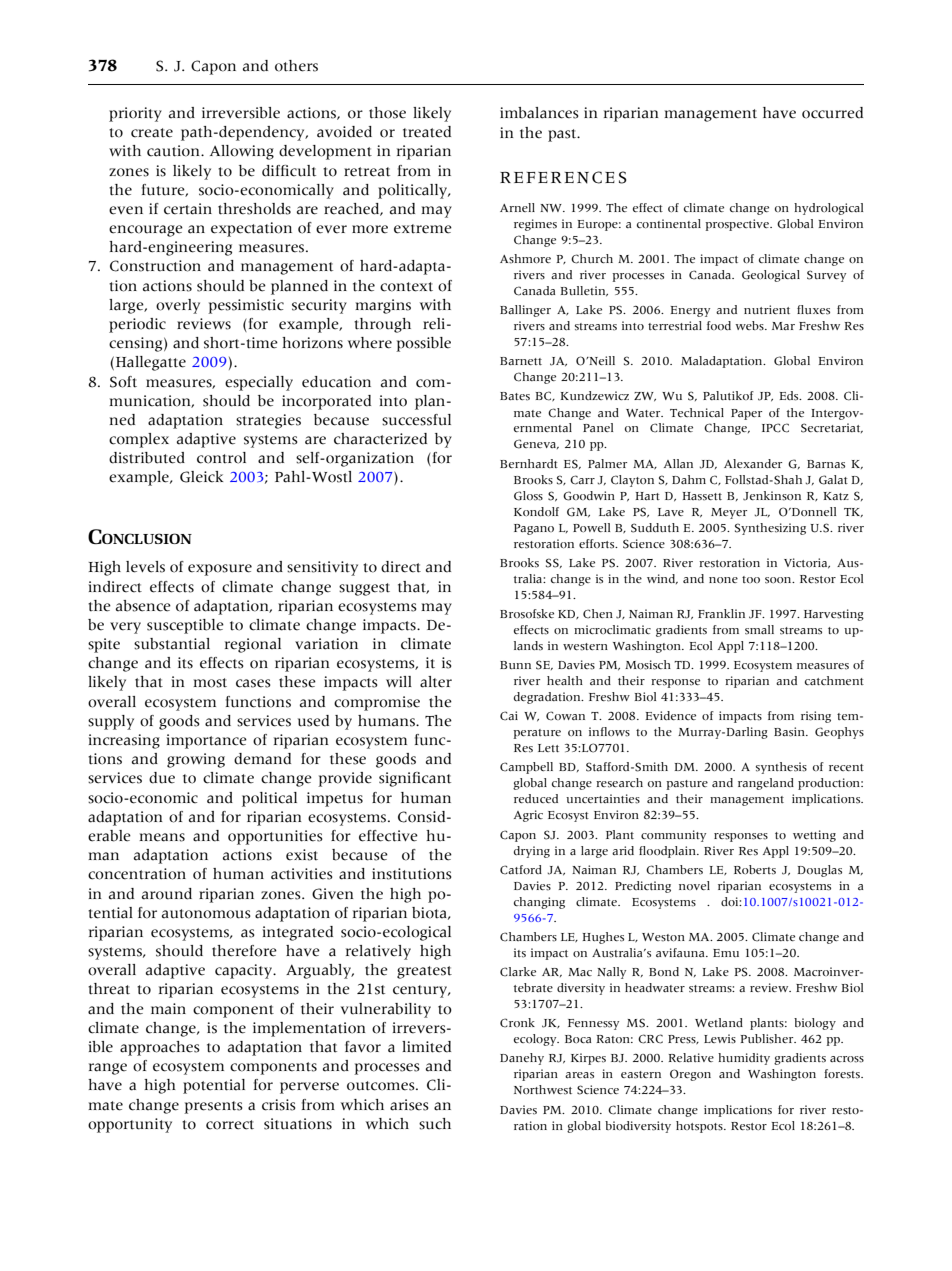 The height and width of the screenshot is (1271, 952). What do you see at coordinates (515, 396) in the screenshot?
I see `Bates` at bounding box center [515, 396].
